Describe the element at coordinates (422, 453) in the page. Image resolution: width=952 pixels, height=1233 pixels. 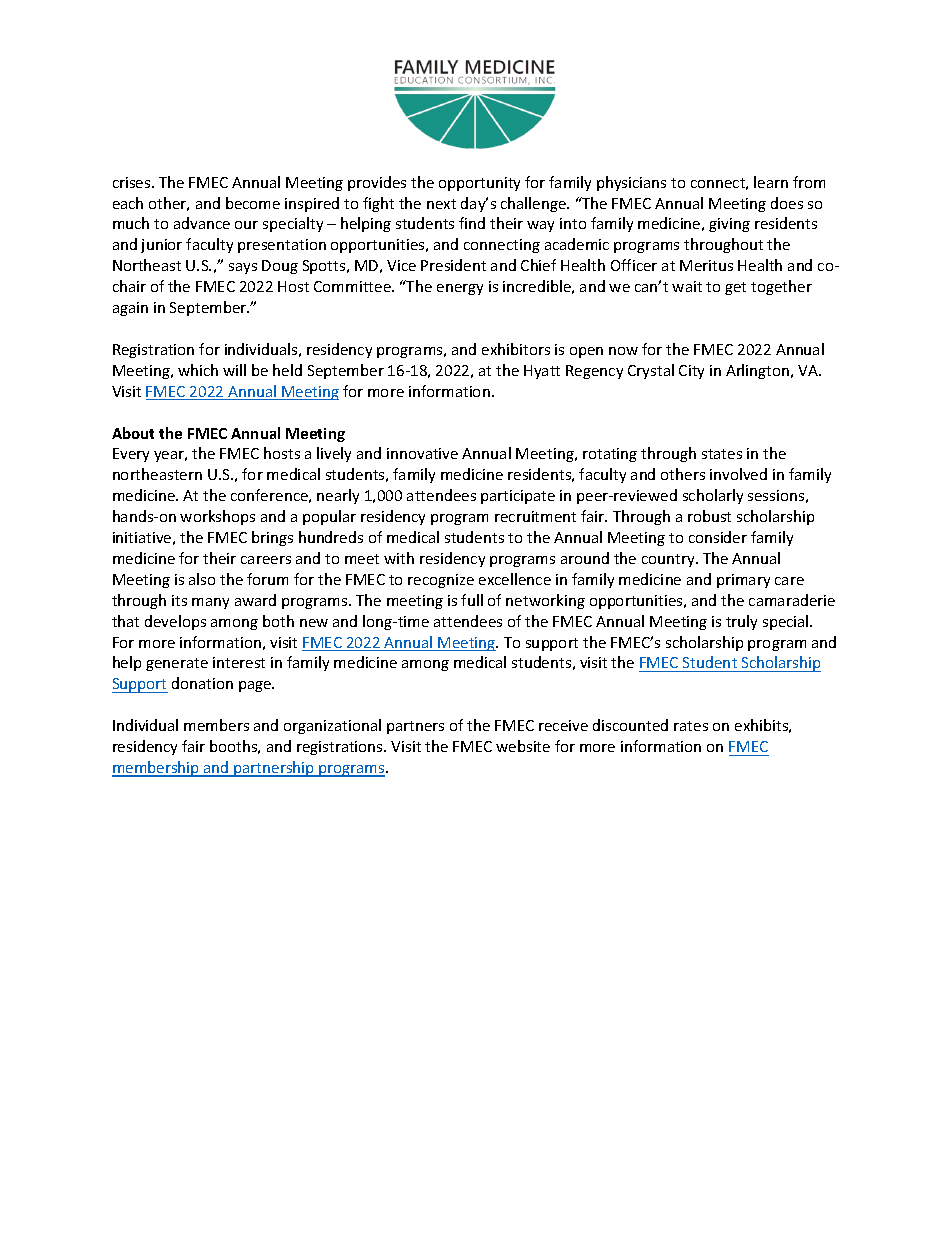
I see `innovative` at that location.
